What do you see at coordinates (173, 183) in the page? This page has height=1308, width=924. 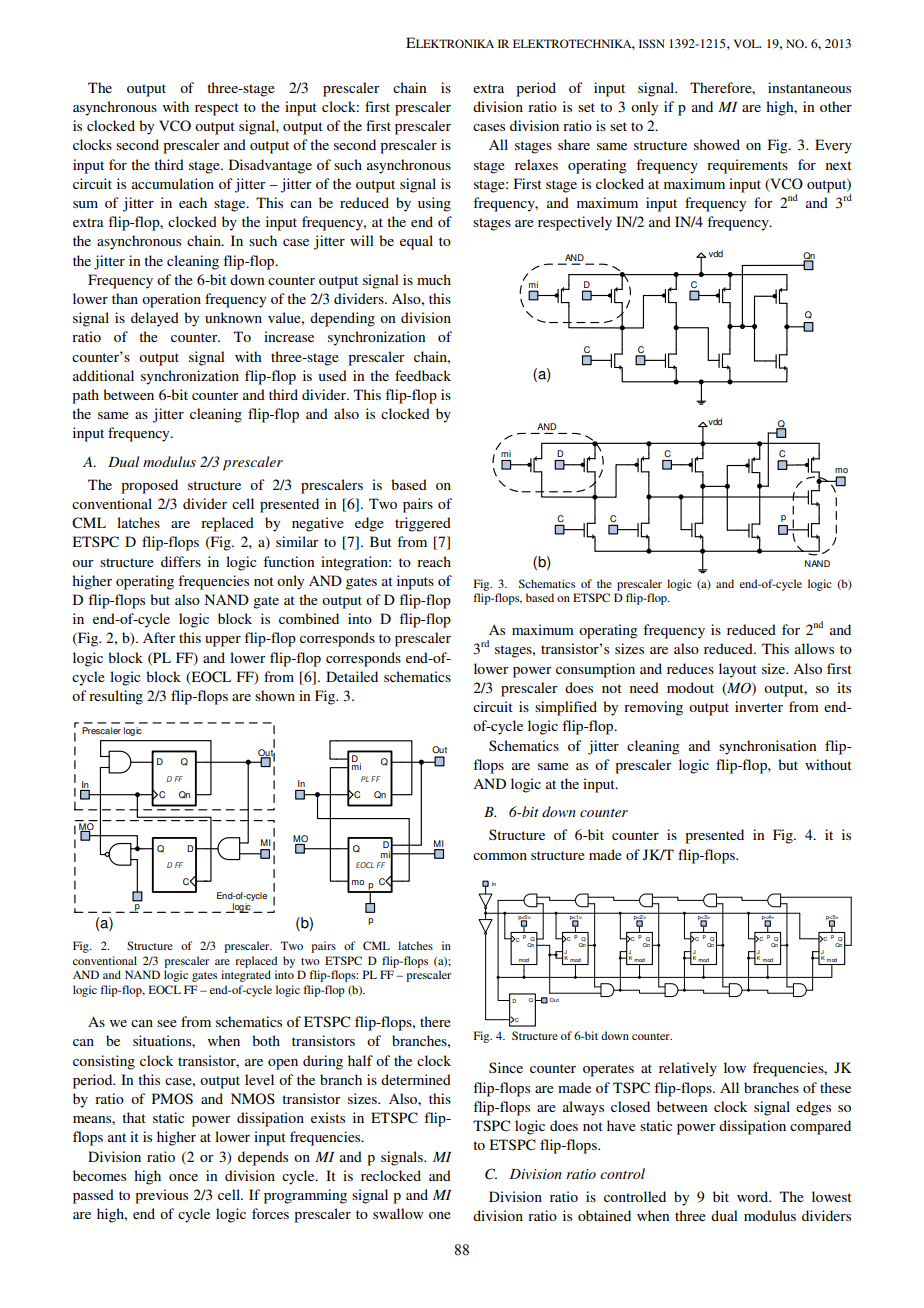 I see `accumulation` at bounding box center [173, 183].
